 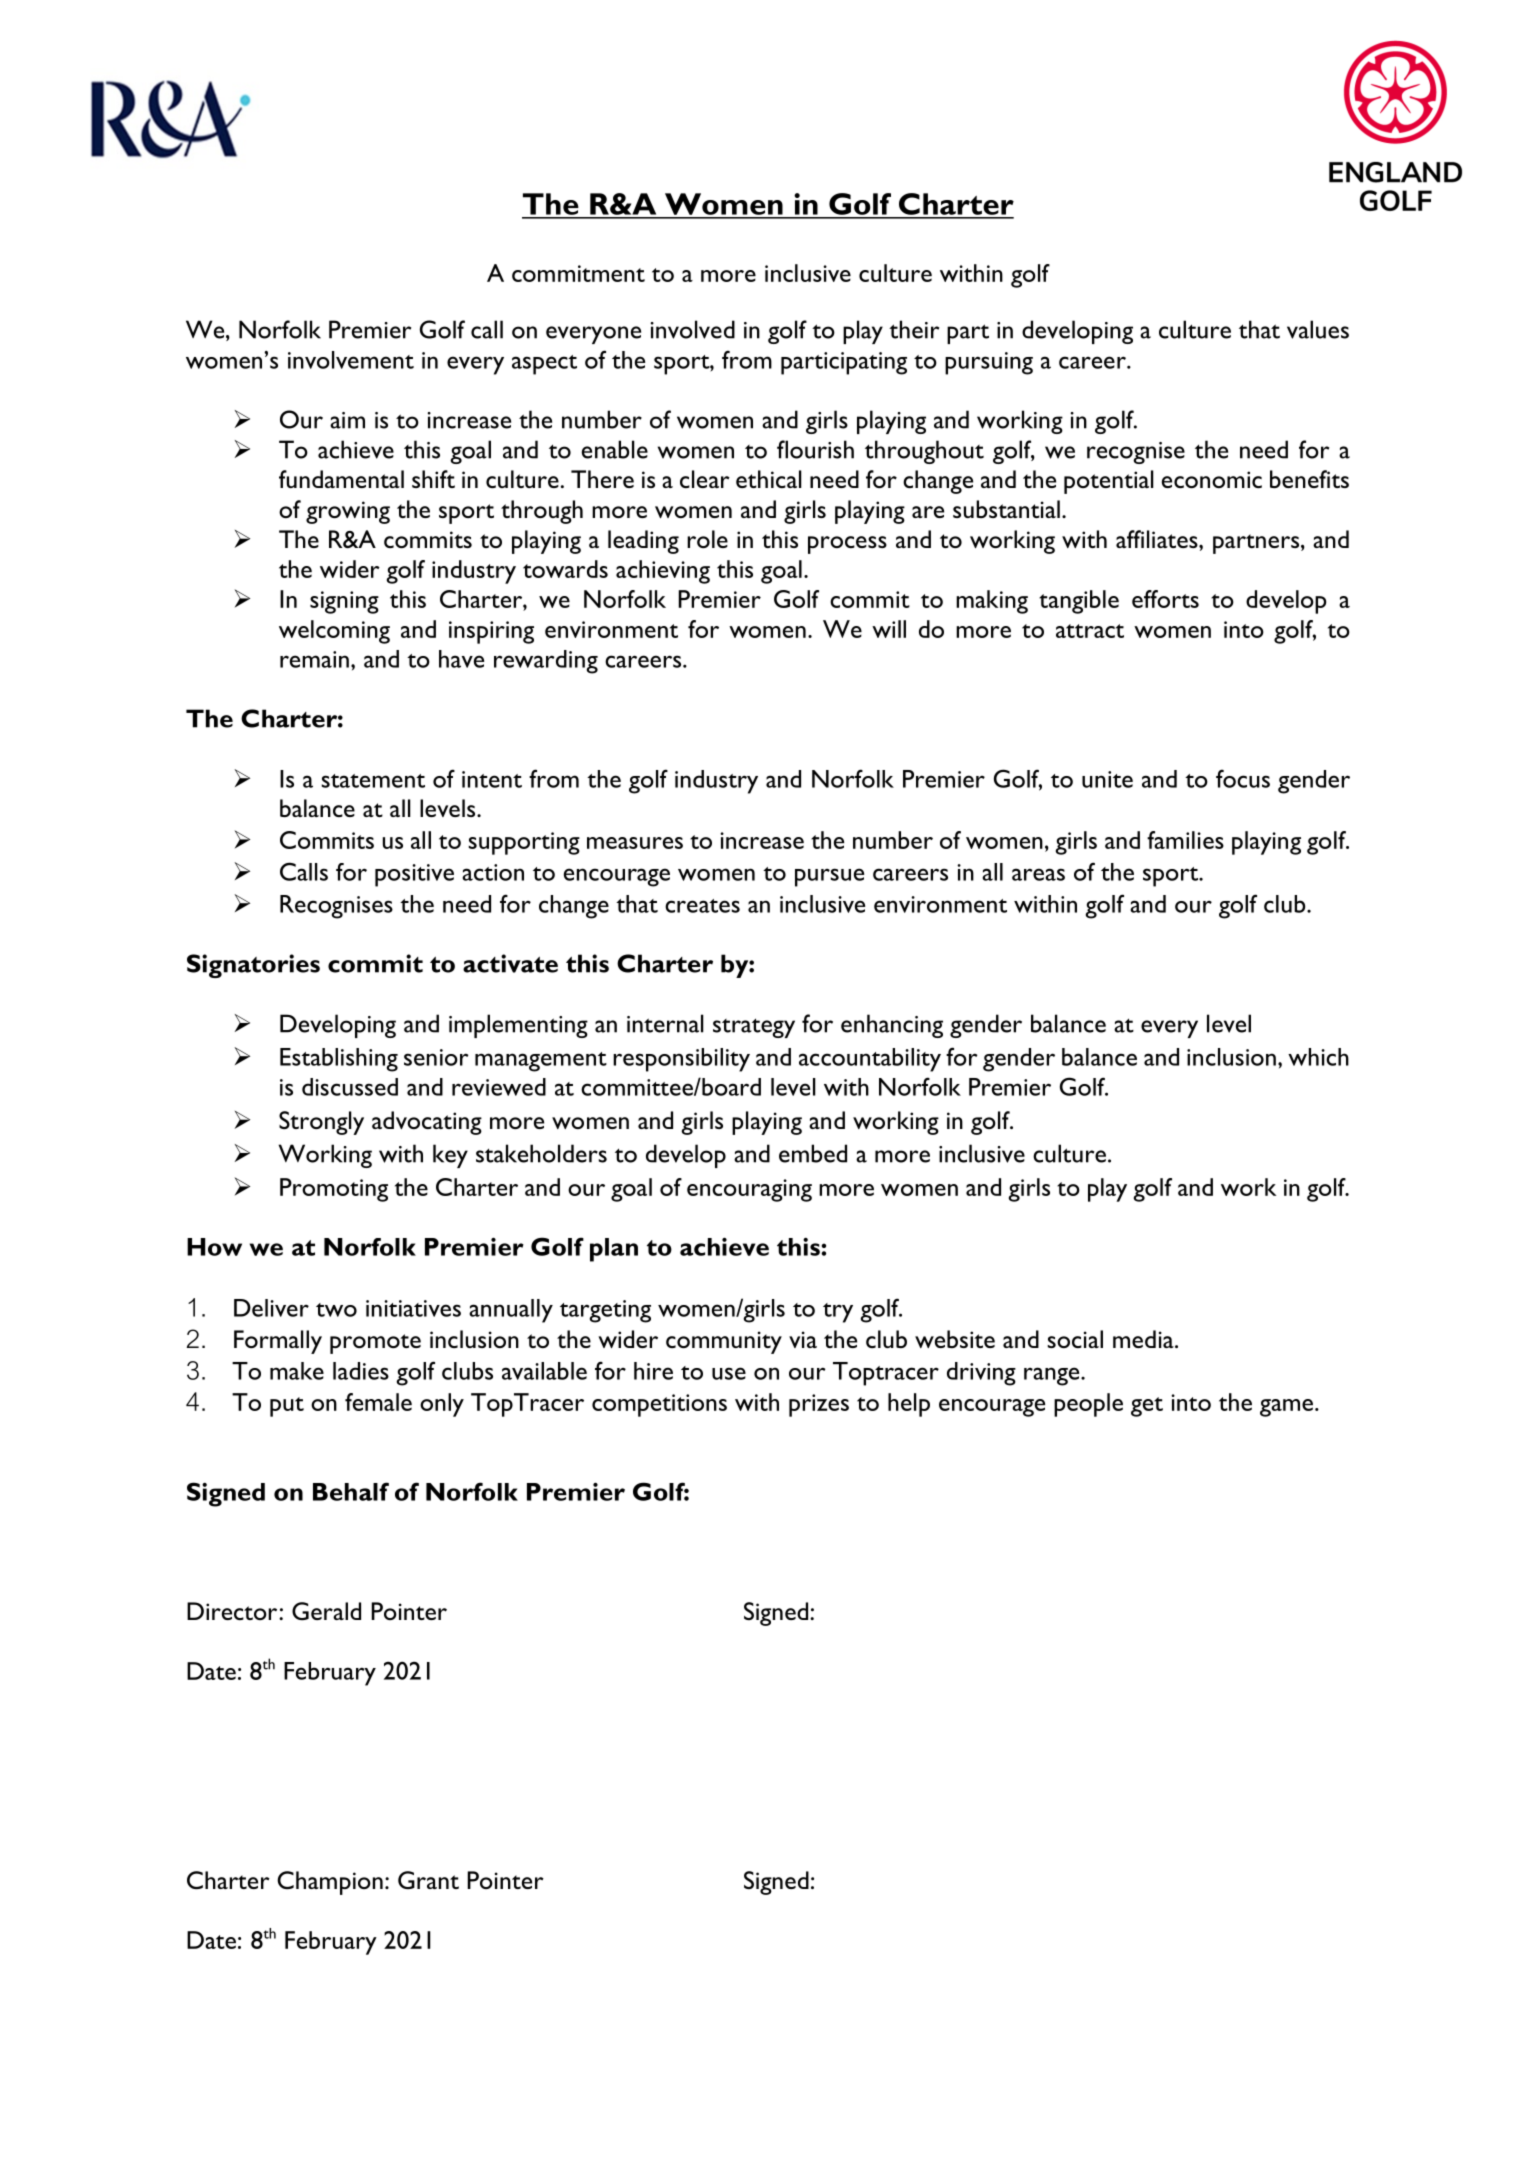 What do you see at coordinates (819, 1405) in the image?
I see `prizes` at bounding box center [819, 1405].
